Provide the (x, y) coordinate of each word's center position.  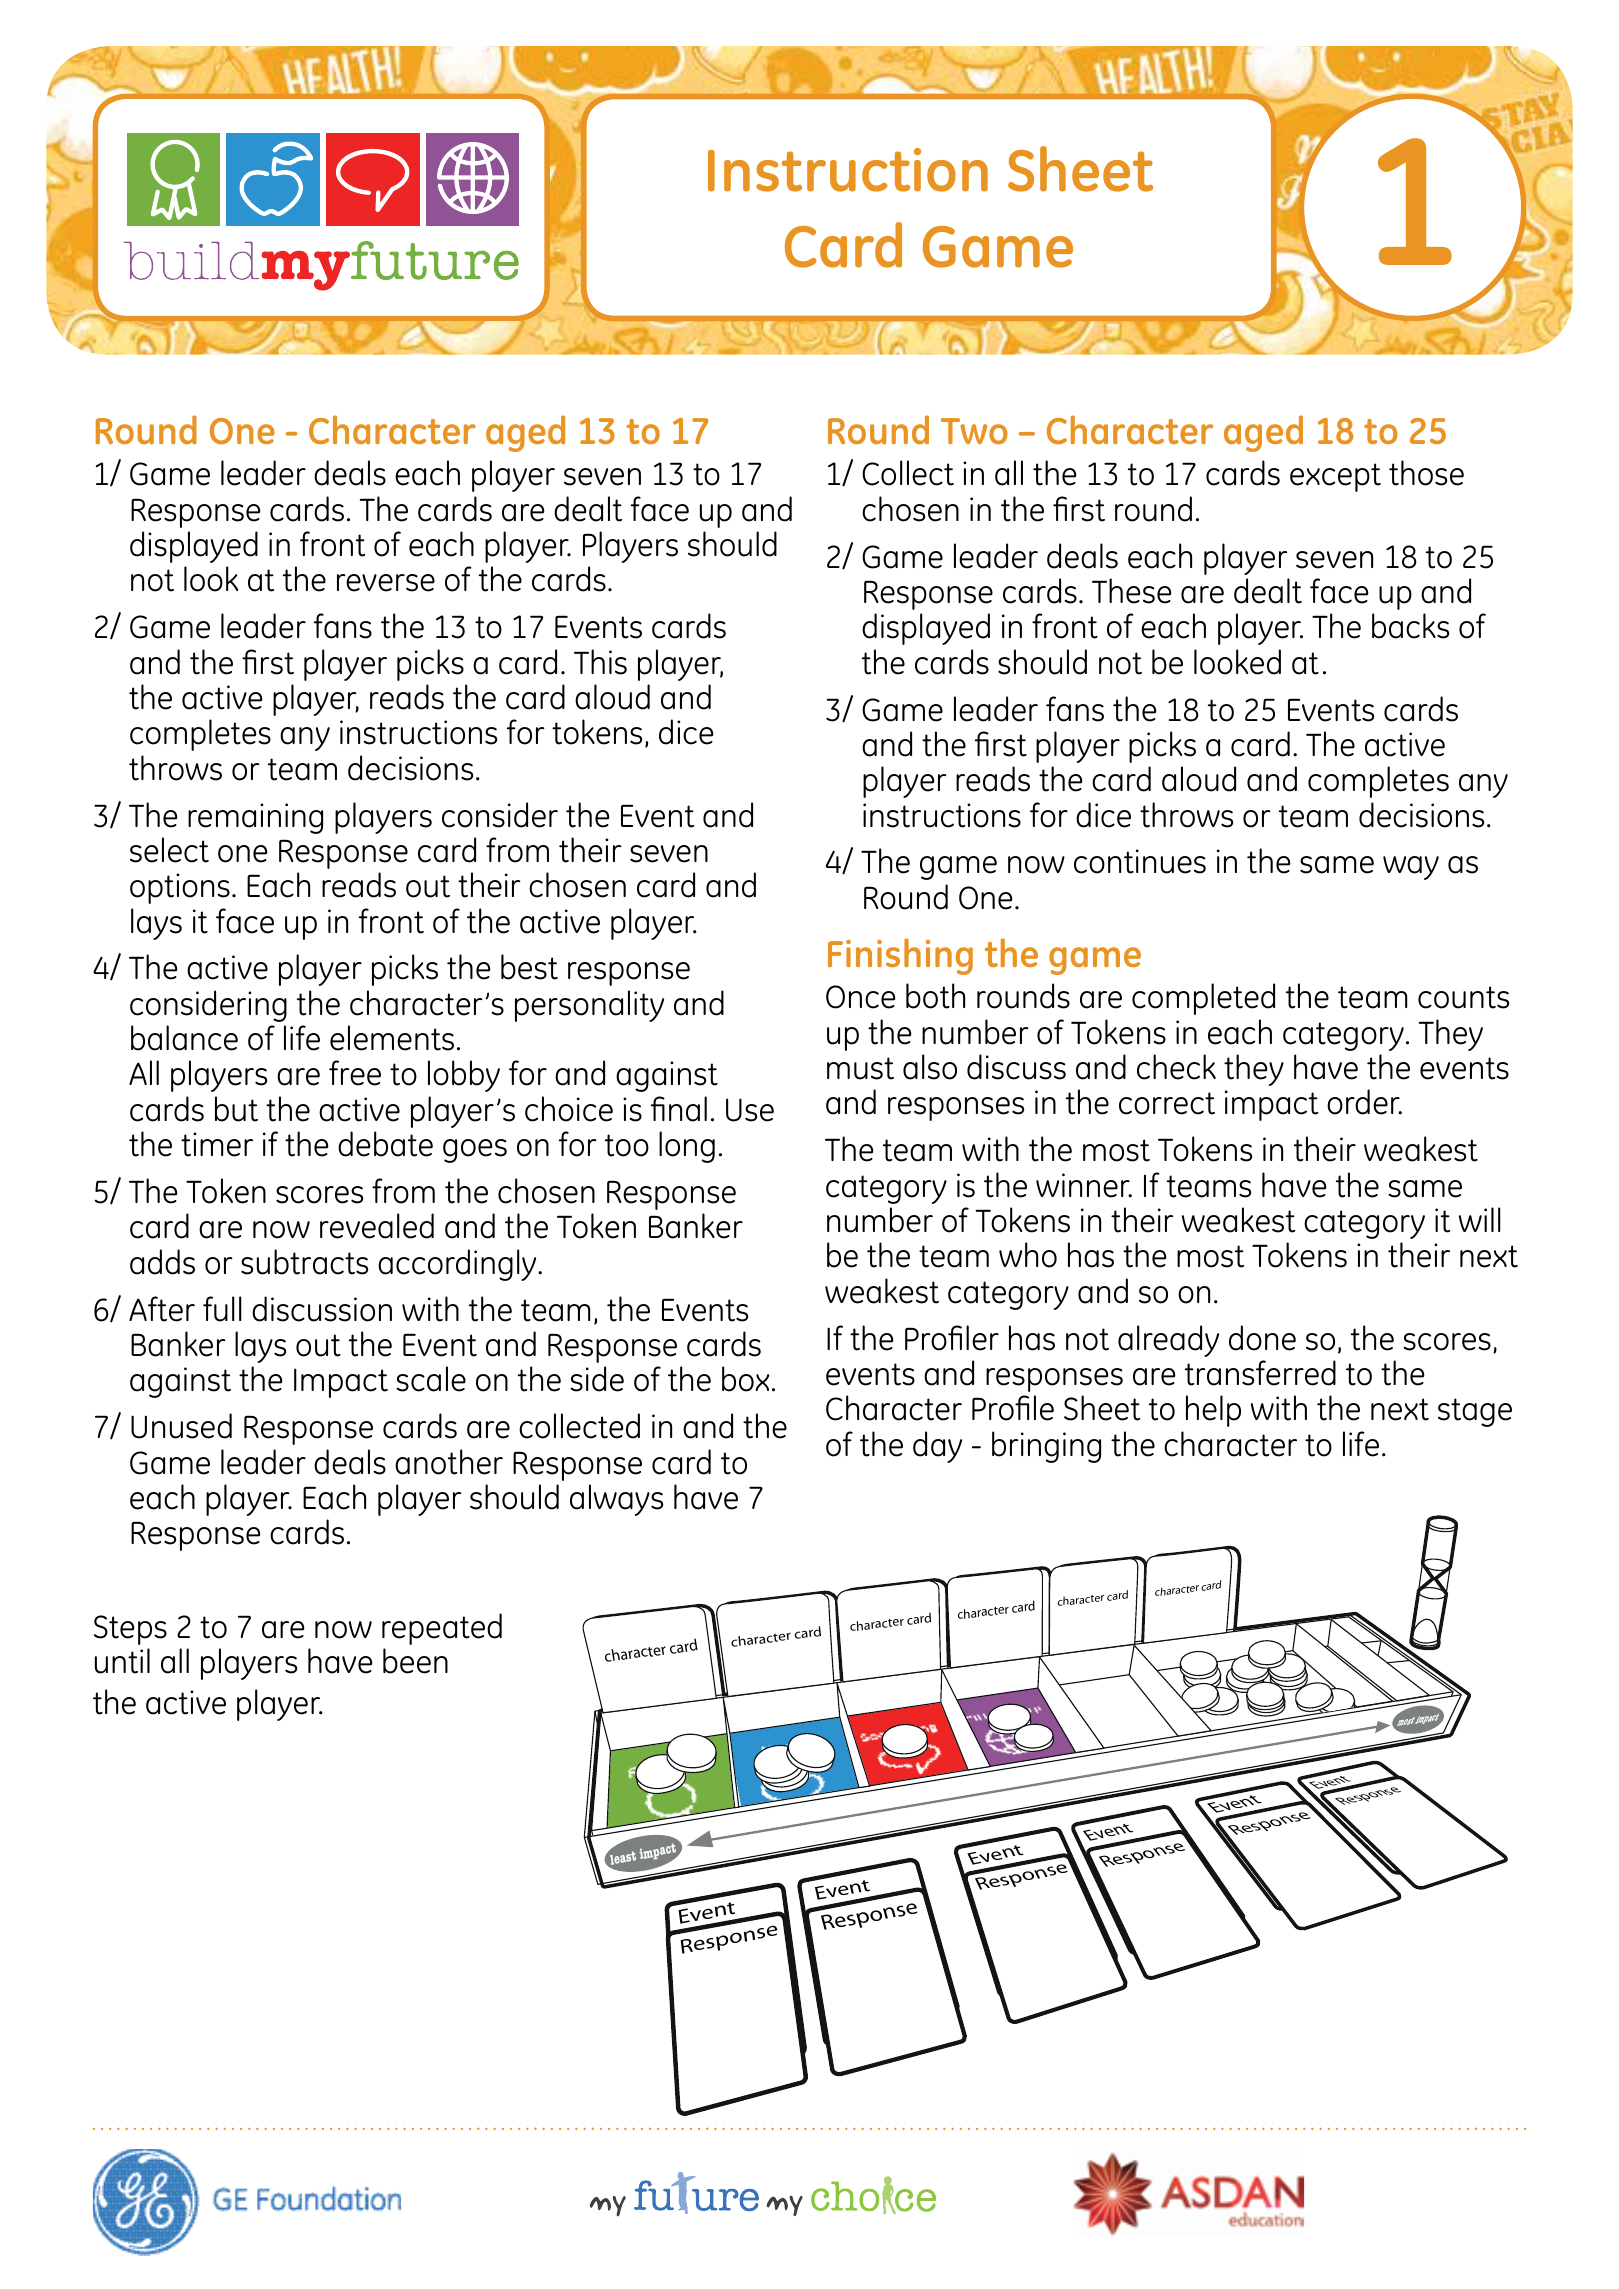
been (415, 1661)
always (616, 1500)
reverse (386, 583)
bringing (1046, 1447)
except (1335, 477)
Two (974, 431)
